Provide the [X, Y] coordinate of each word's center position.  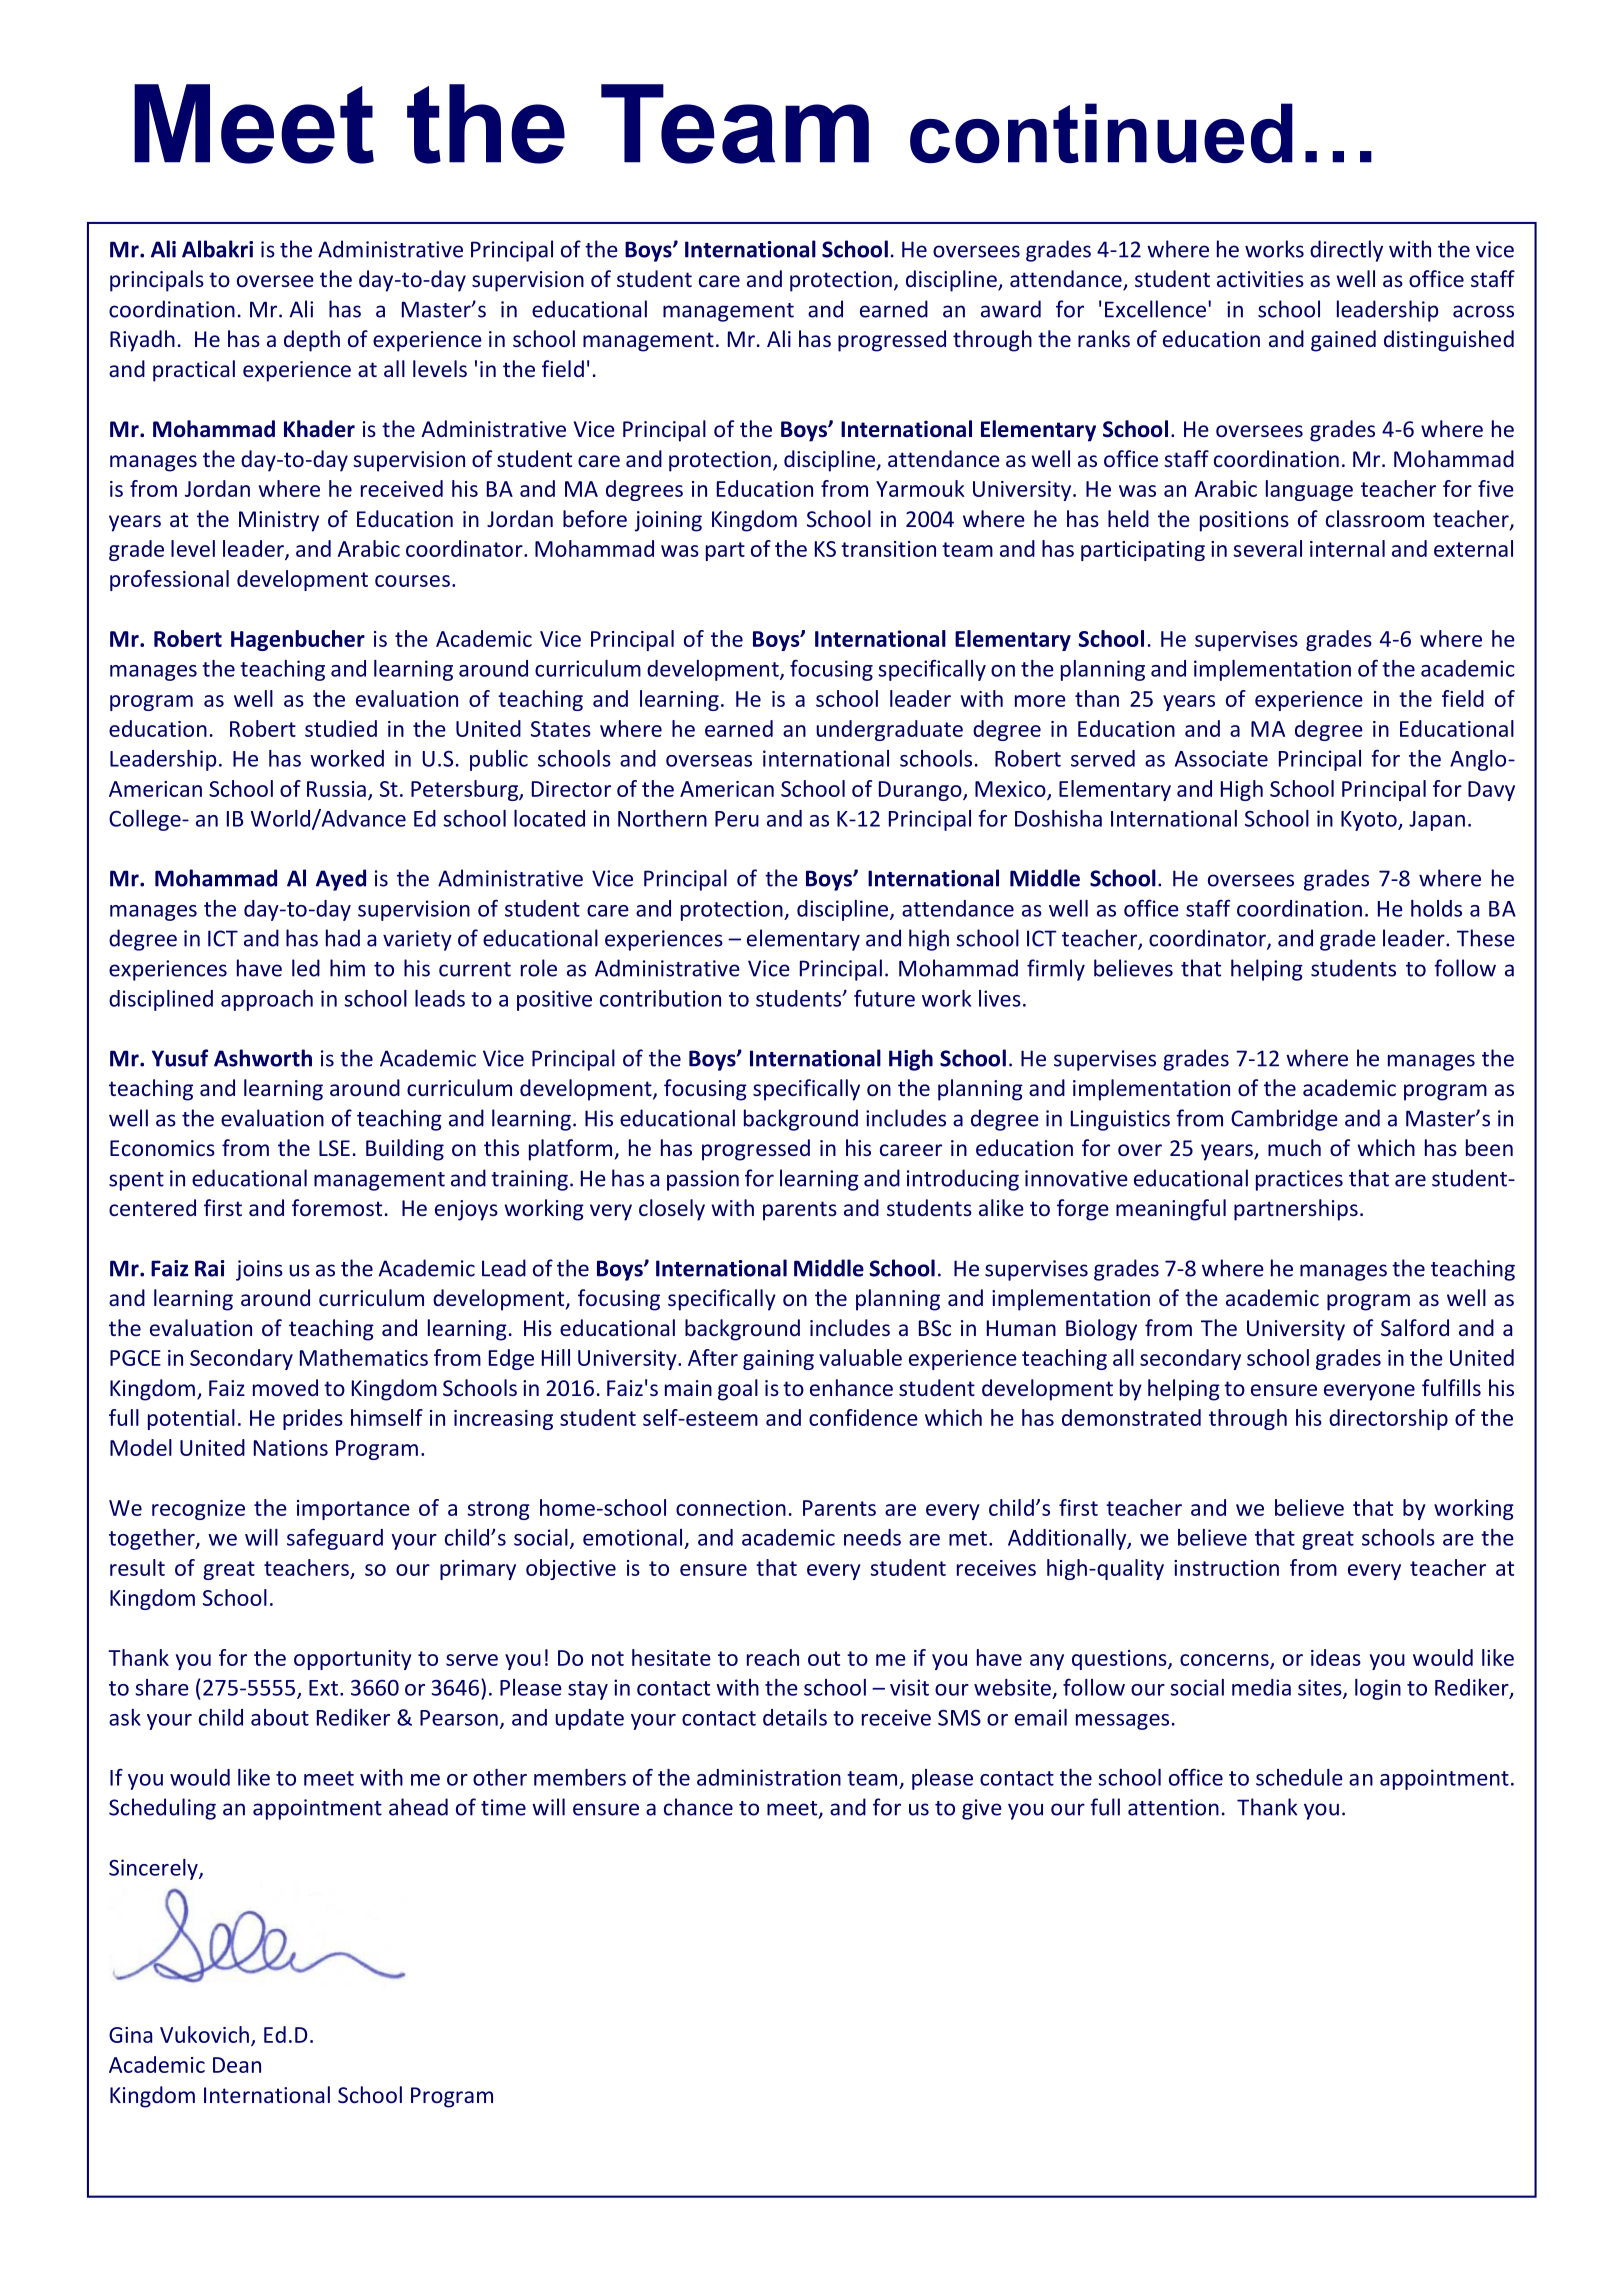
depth [312, 341]
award [1011, 309]
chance [698, 1807]
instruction [1226, 1568]
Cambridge [1284, 1120]
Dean [237, 2065]
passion [703, 1180]
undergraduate [889, 730]
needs [872, 1537]
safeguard [335, 1539]
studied [341, 728]
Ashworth [263, 1058]
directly [1346, 251]
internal [1347, 548]
